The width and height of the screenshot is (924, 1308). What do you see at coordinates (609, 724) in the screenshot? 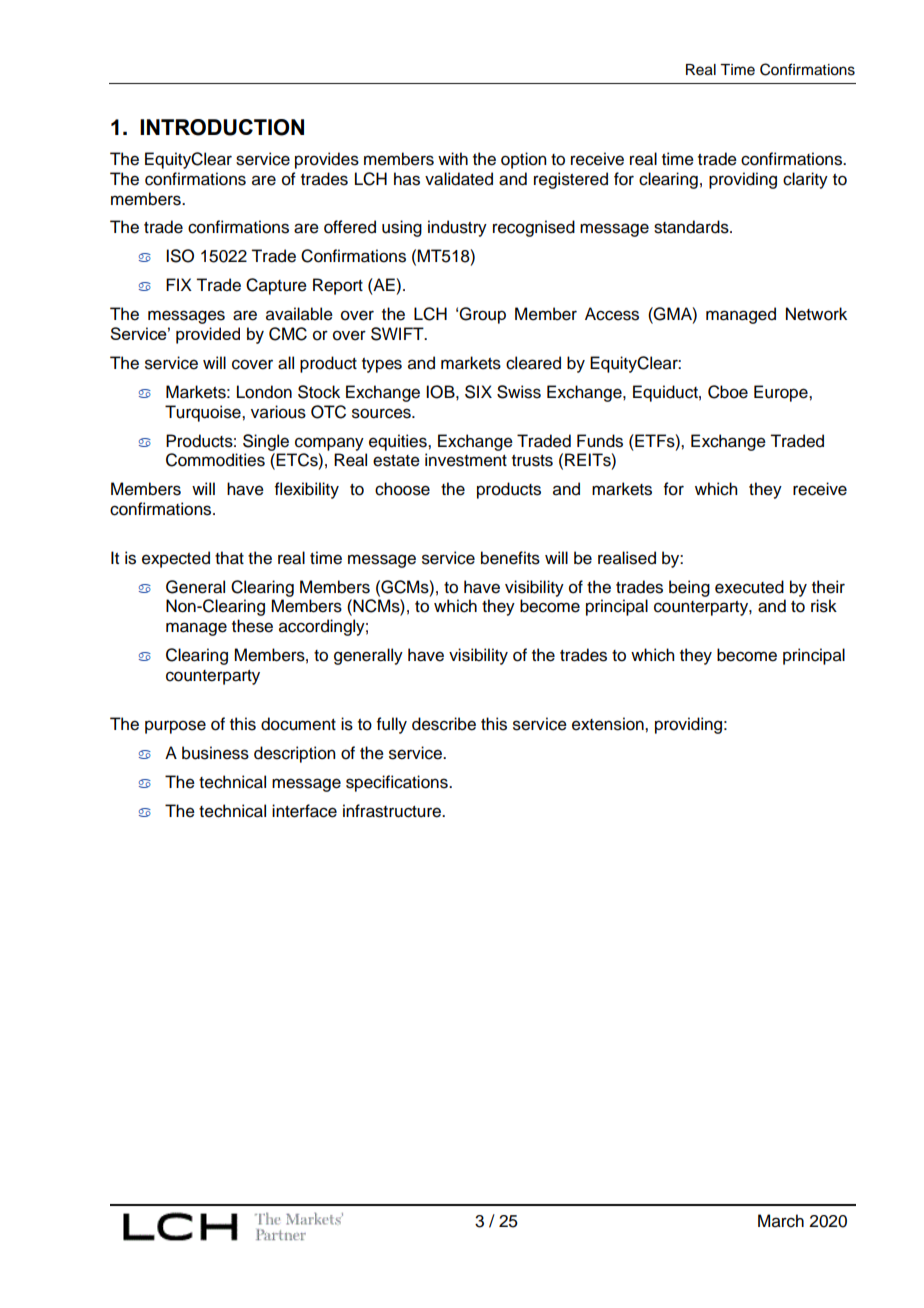
I see `extension` at bounding box center [609, 724].
